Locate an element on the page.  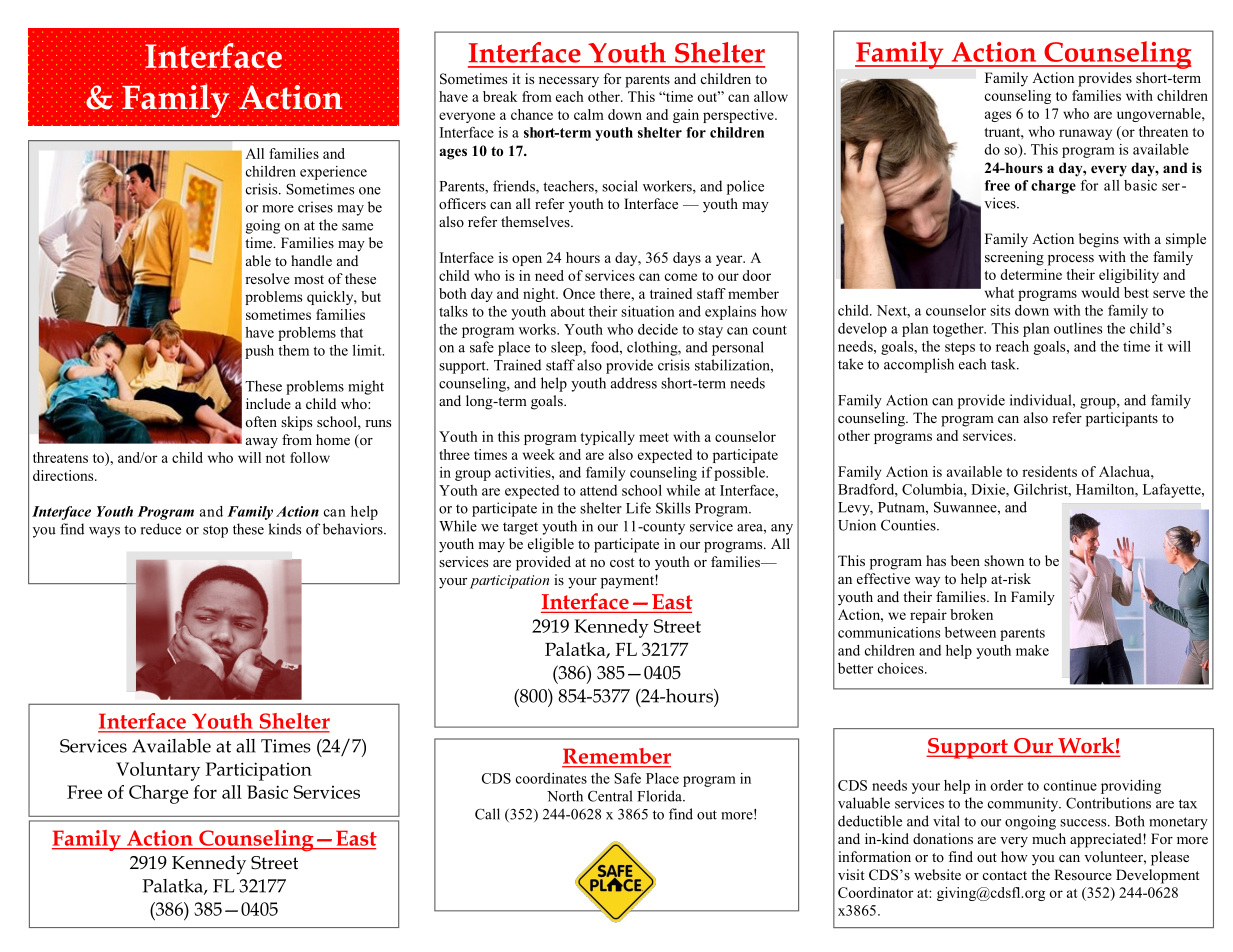
allow is located at coordinates (771, 96).
